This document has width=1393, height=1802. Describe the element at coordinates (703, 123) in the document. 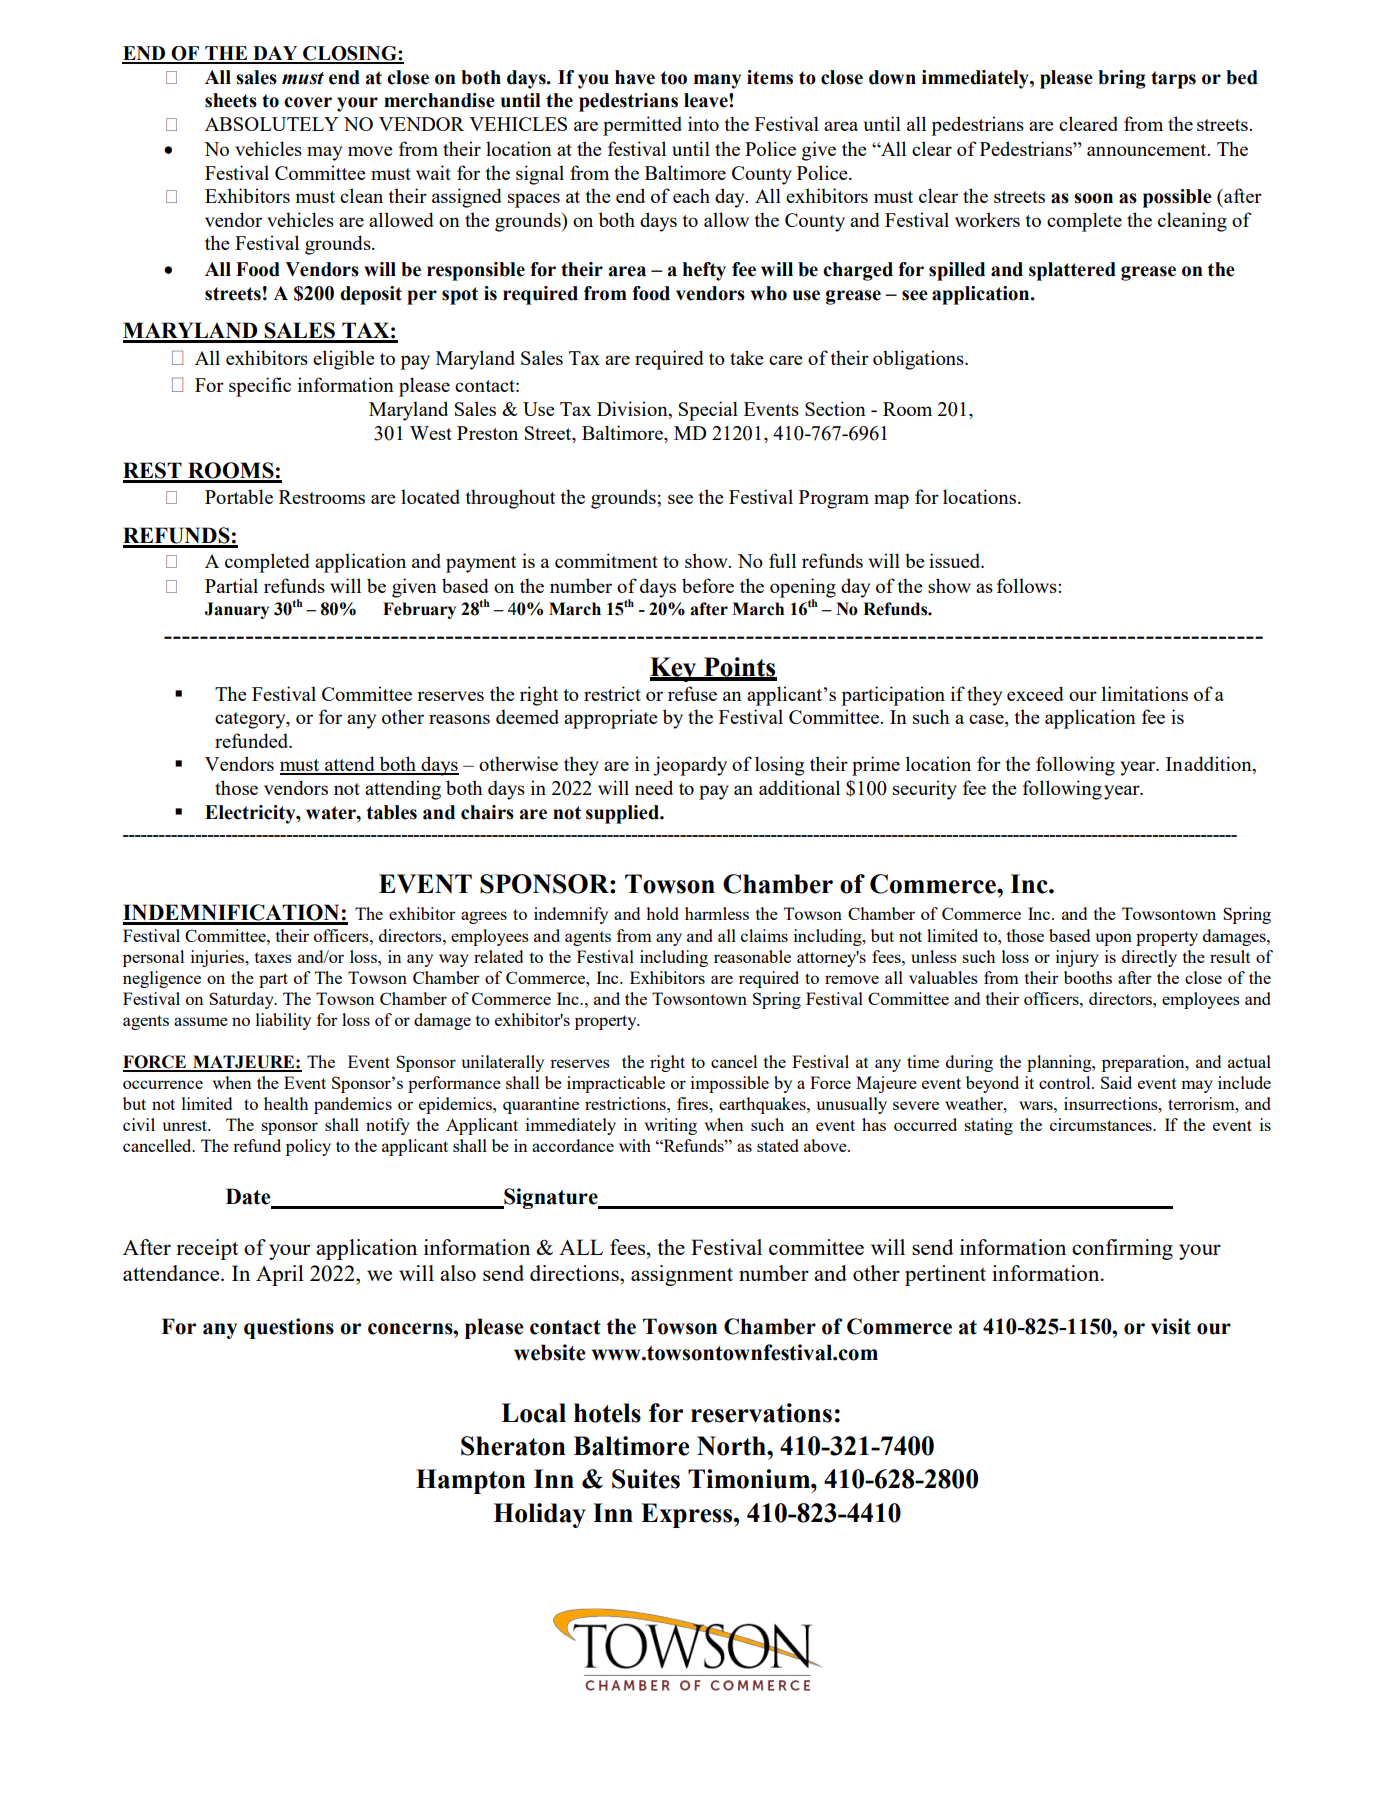

I see `into` at that location.
